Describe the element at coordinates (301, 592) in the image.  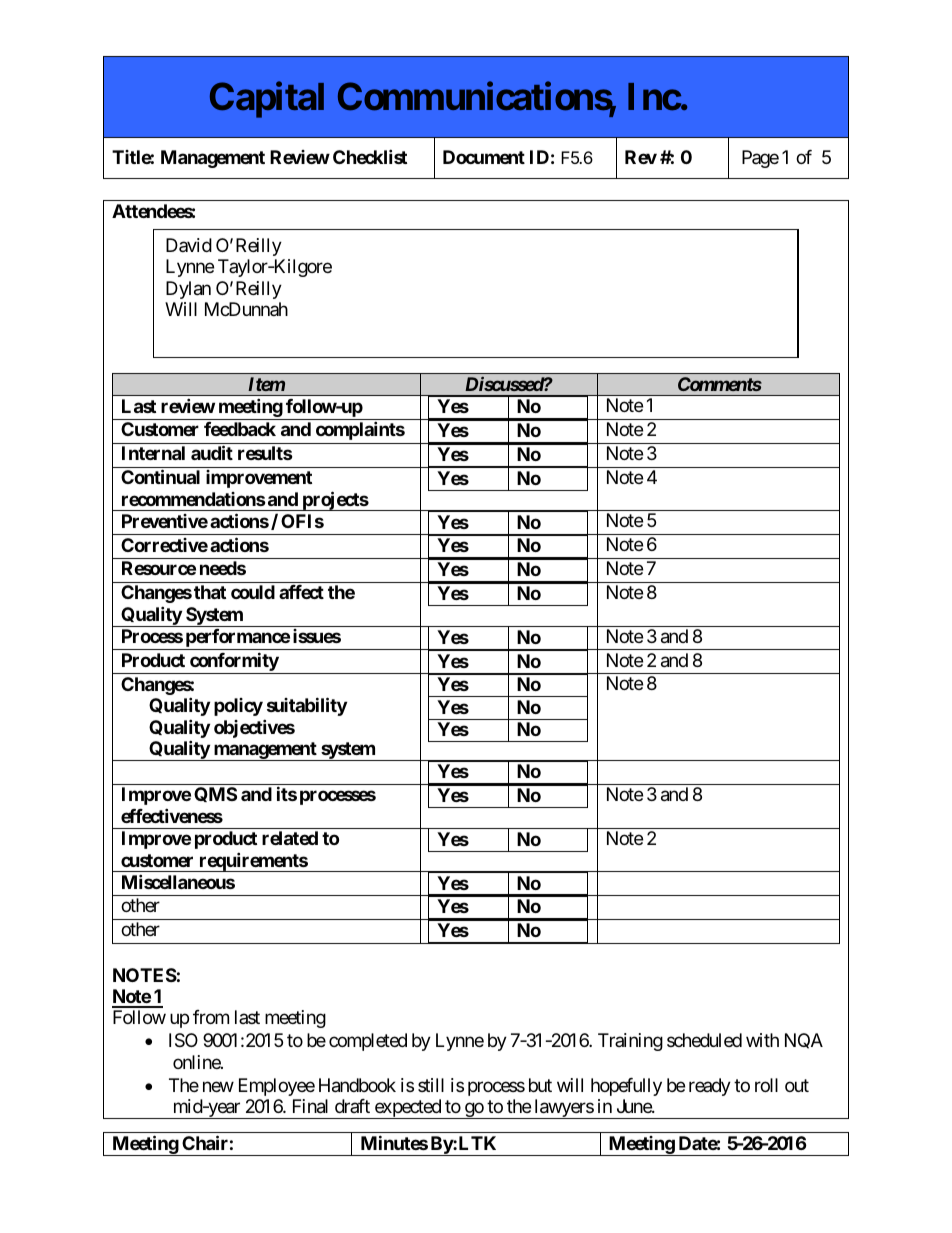
I see `affect` at that location.
